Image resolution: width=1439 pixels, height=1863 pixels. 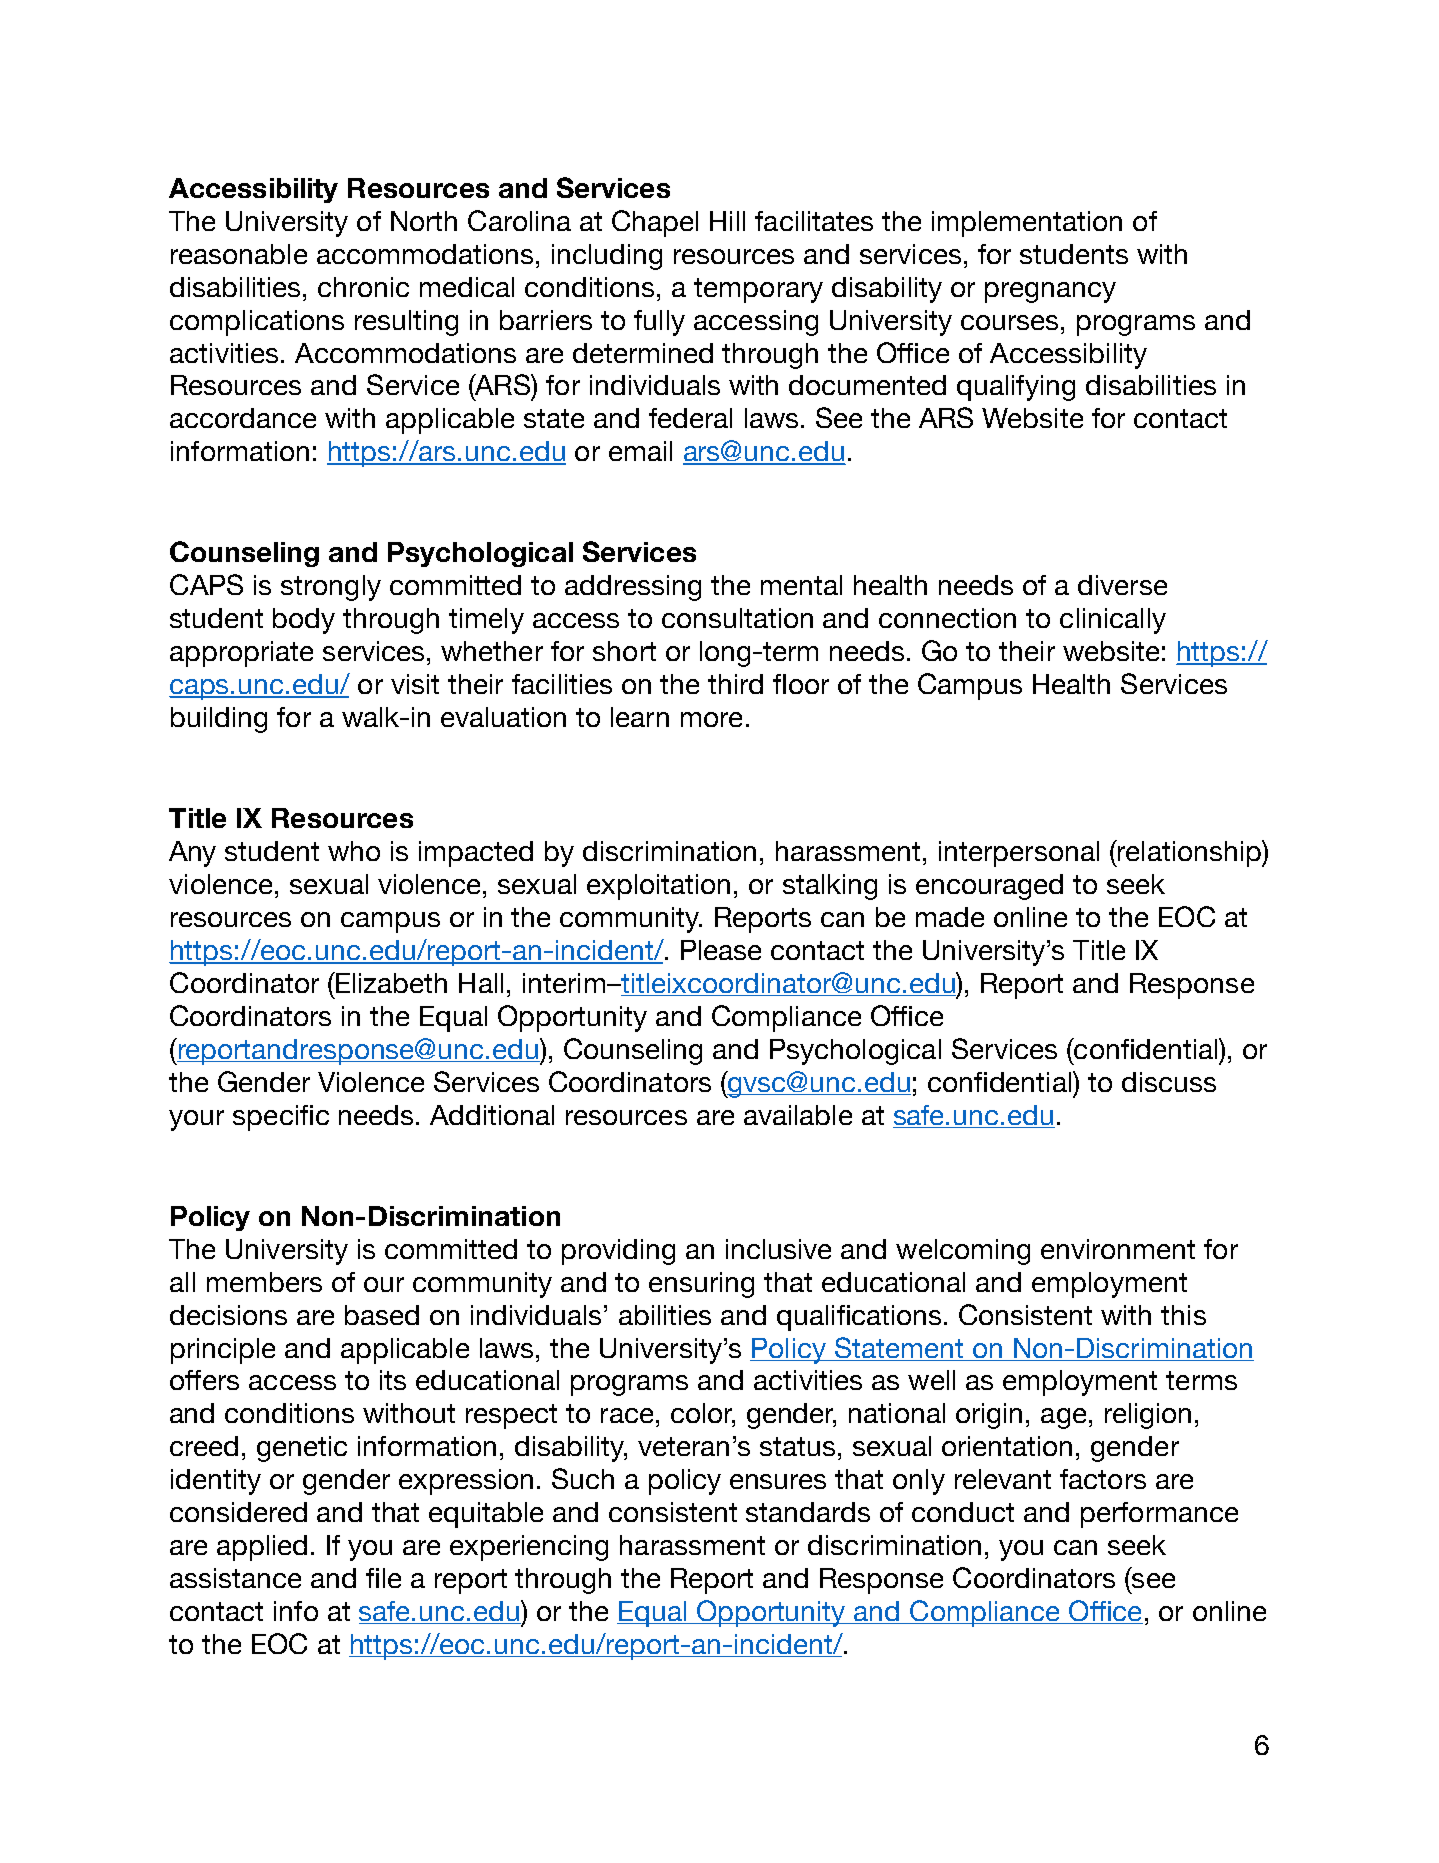 What do you see at coordinates (640, 451) in the screenshot?
I see `email` at bounding box center [640, 451].
